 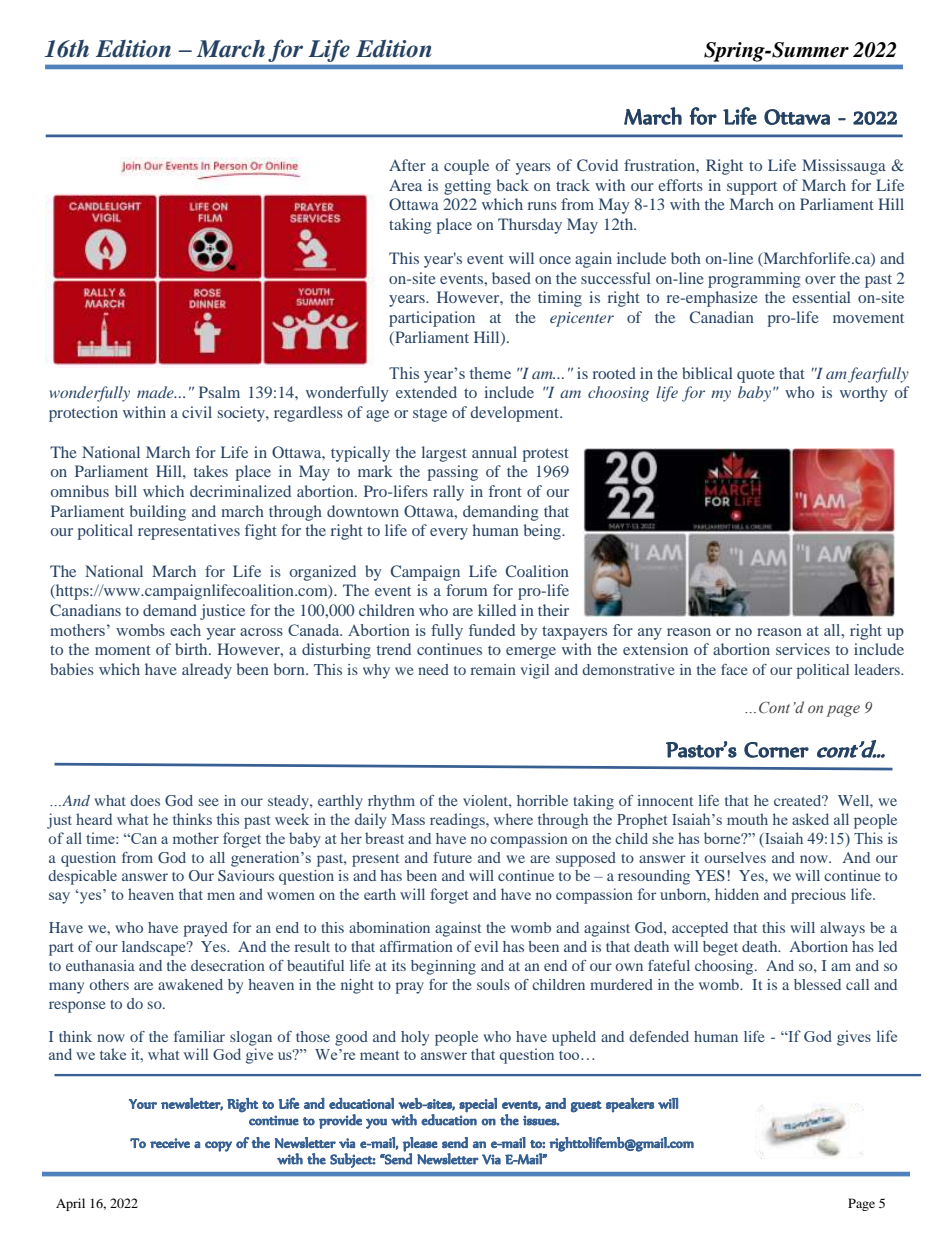 I want to click on remain, so click(x=493, y=669).
